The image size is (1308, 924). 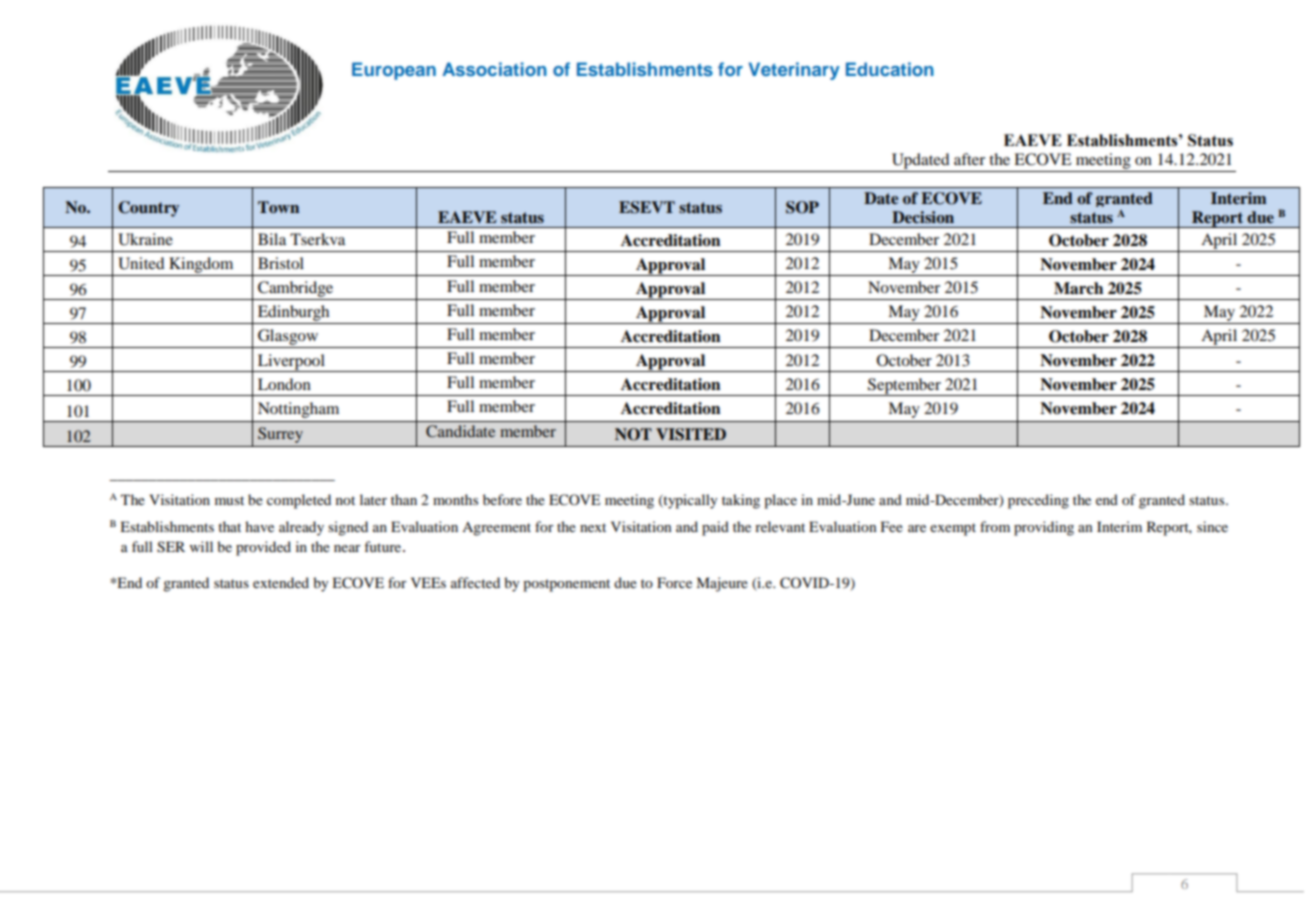 What do you see at coordinates (890, 69) in the screenshot?
I see `Education` at bounding box center [890, 69].
